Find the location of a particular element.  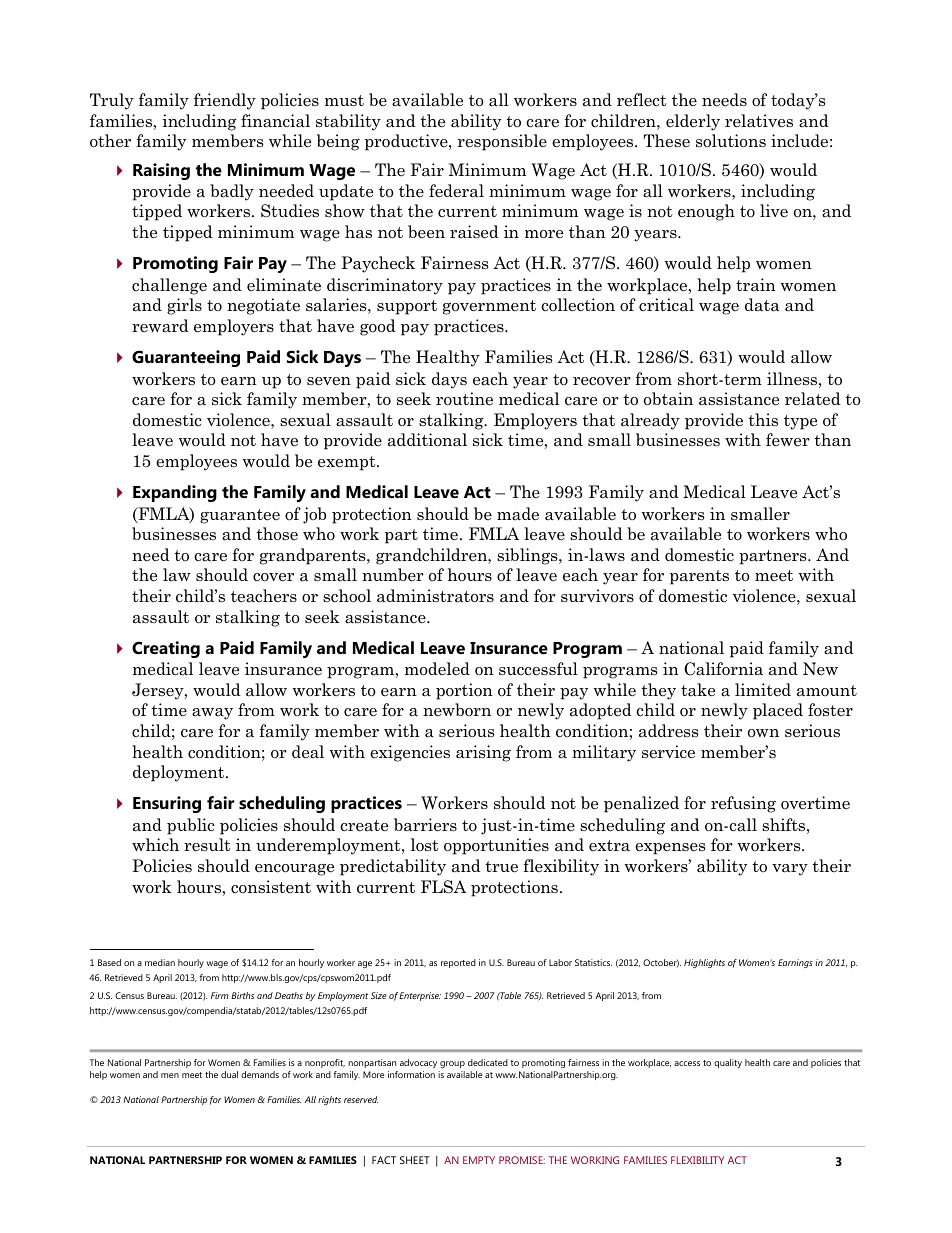

this is located at coordinates (763, 419).
